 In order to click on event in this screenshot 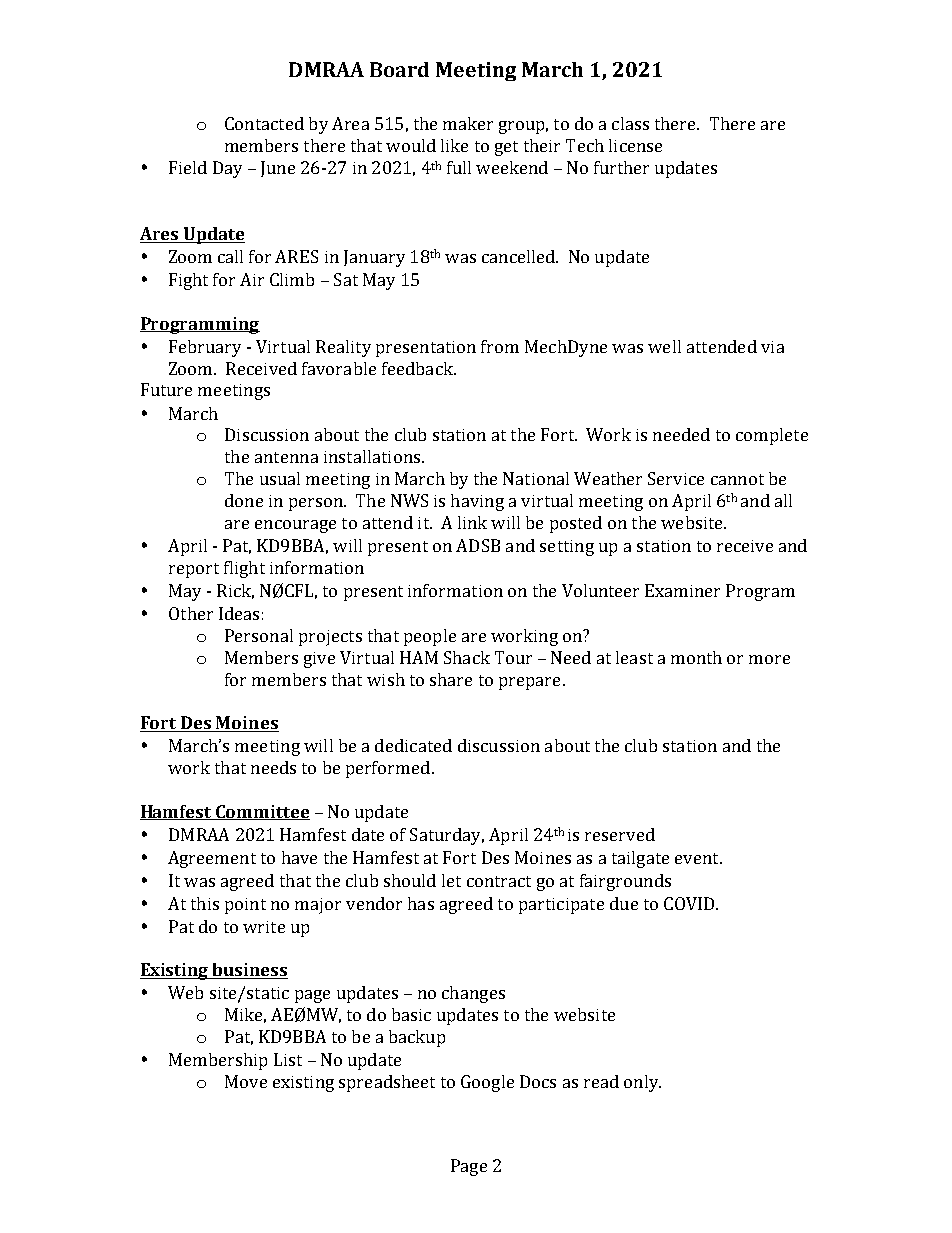, I will do `click(698, 858)`.
